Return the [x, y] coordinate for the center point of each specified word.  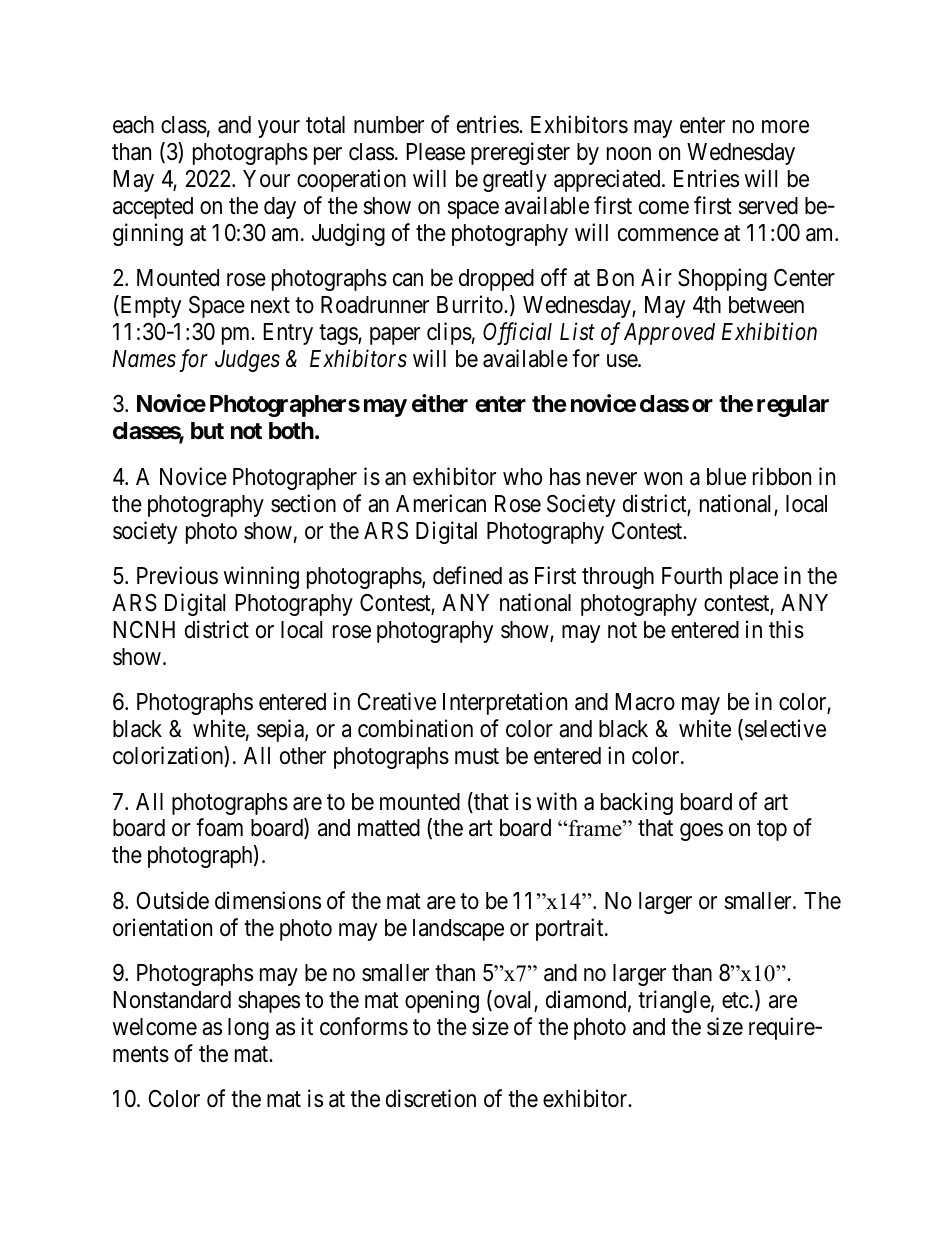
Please [436, 152]
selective [785, 728]
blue [726, 477]
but [207, 430]
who [522, 476]
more [785, 127]
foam [219, 827]
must [477, 757]
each [133, 125]
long [248, 1029]
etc [735, 1001]
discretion [431, 1098]
